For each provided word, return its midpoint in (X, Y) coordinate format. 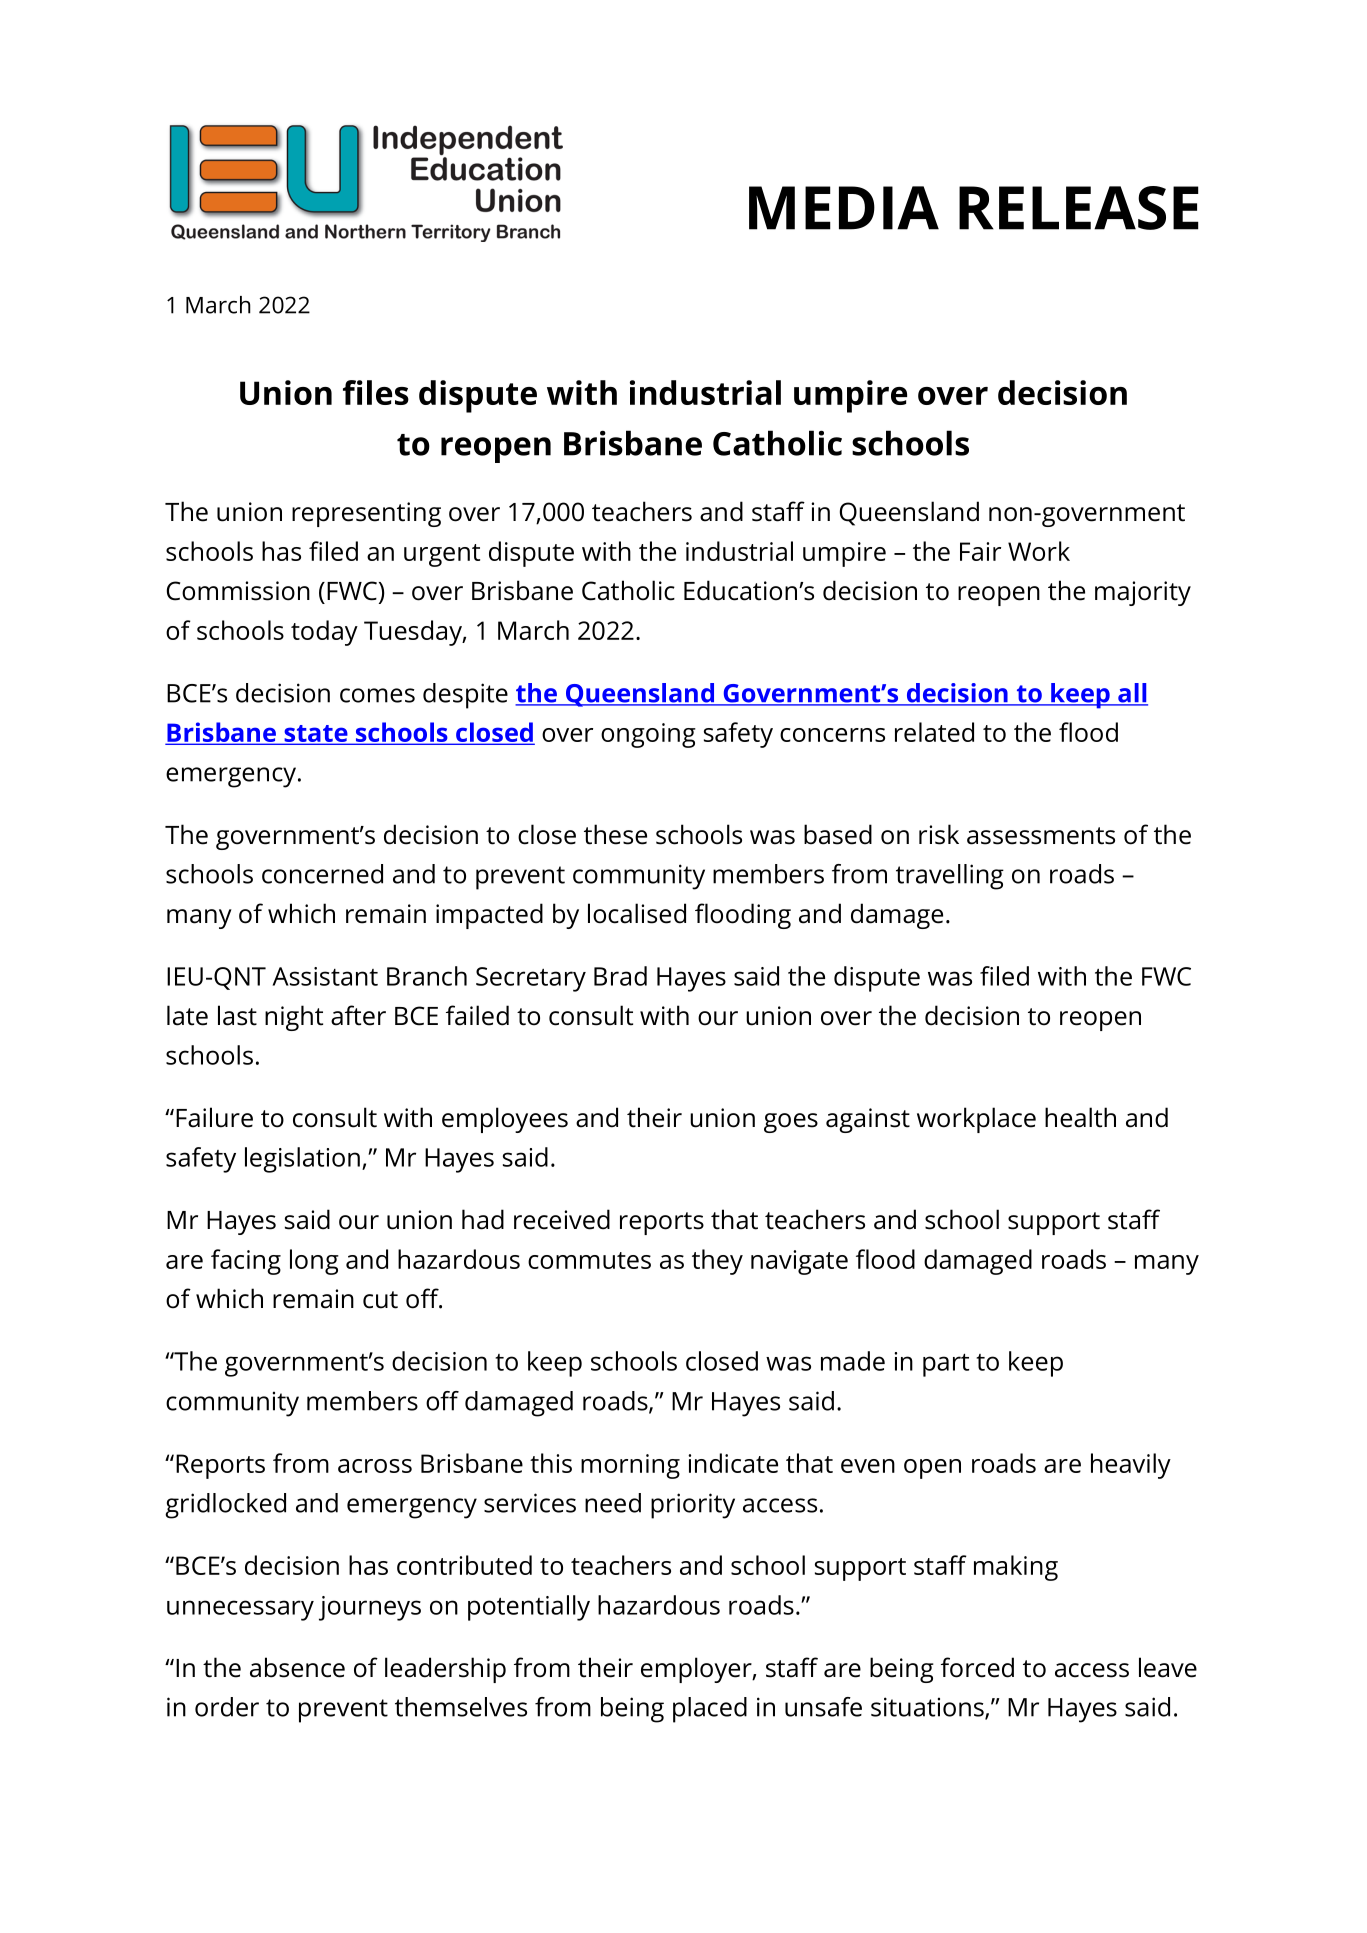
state (316, 734)
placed (710, 1710)
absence (297, 1667)
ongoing (648, 735)
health (1080, 1117)
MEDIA (844, 208)
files (376, 392)
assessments (1041, 836)
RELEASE (1079, 208)
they (717, 1262)
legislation (302, 1160)
